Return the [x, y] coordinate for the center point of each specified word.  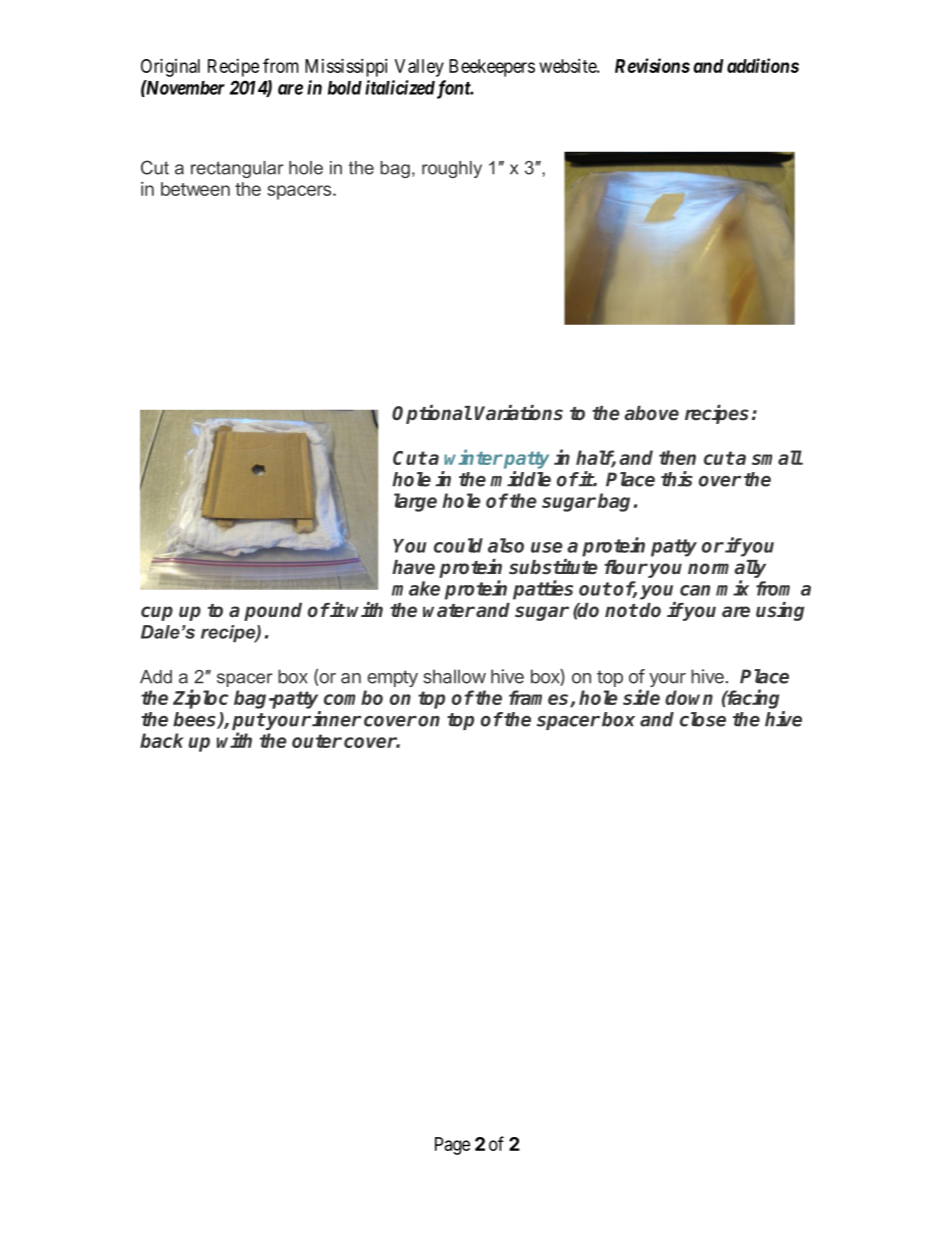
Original [170, 67]
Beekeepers [492, 68]
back [162, 740]
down [689, 697]
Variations [519, 413]
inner [337, 719]
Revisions [652, 65]
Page [452, 1146]
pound [273, 612]
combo [353, 697]
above [651, 413]
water [449, 611]
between [195, 189]
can [695, 590]
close [703, 719]
